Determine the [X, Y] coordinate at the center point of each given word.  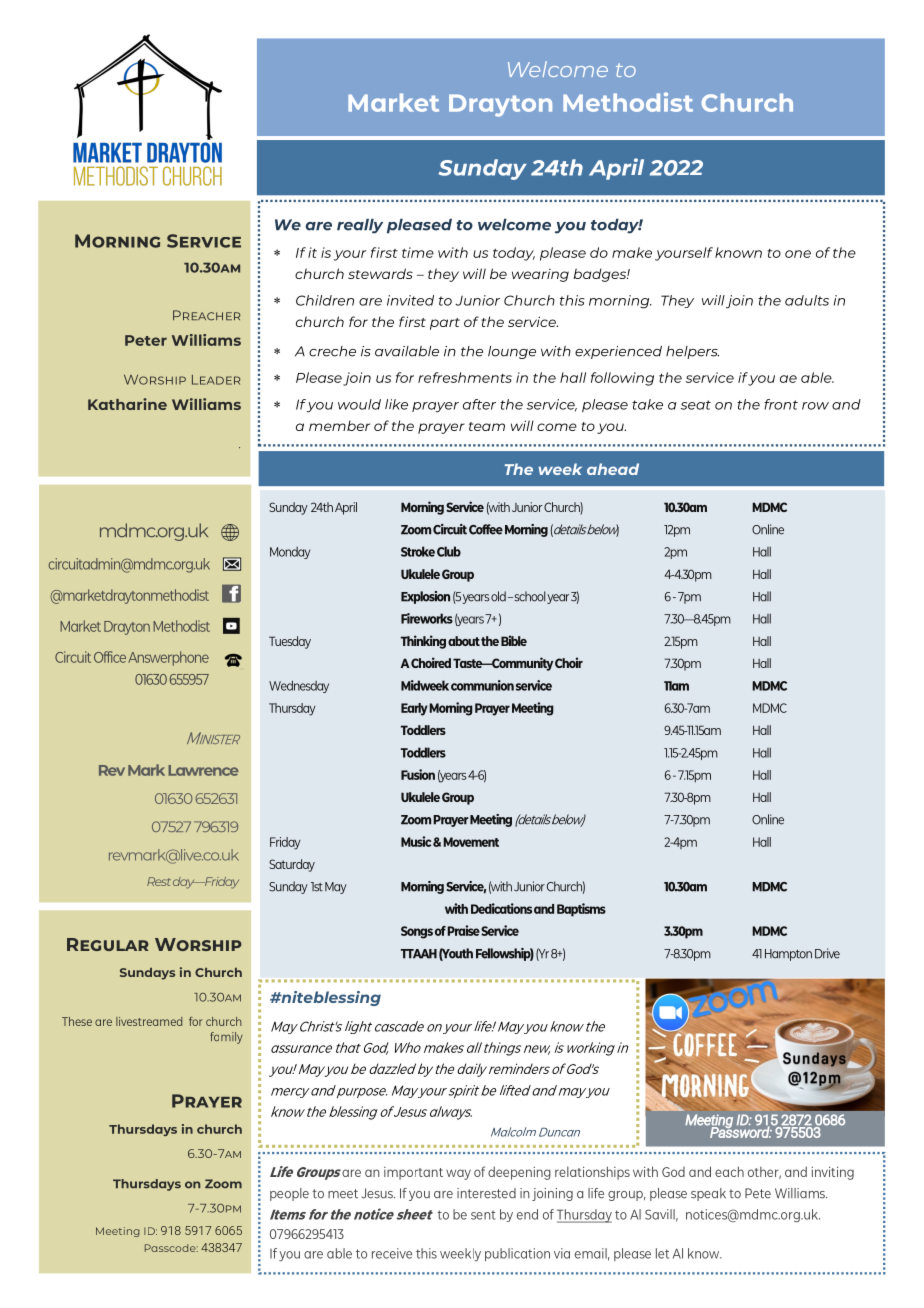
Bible [514, 640]
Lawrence [203, 770]
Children [325, 300]
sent [483, 1215]
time [418, 252]
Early [414, 709]
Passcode [171, 1248]
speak [708, 1194]
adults [807, 300]
